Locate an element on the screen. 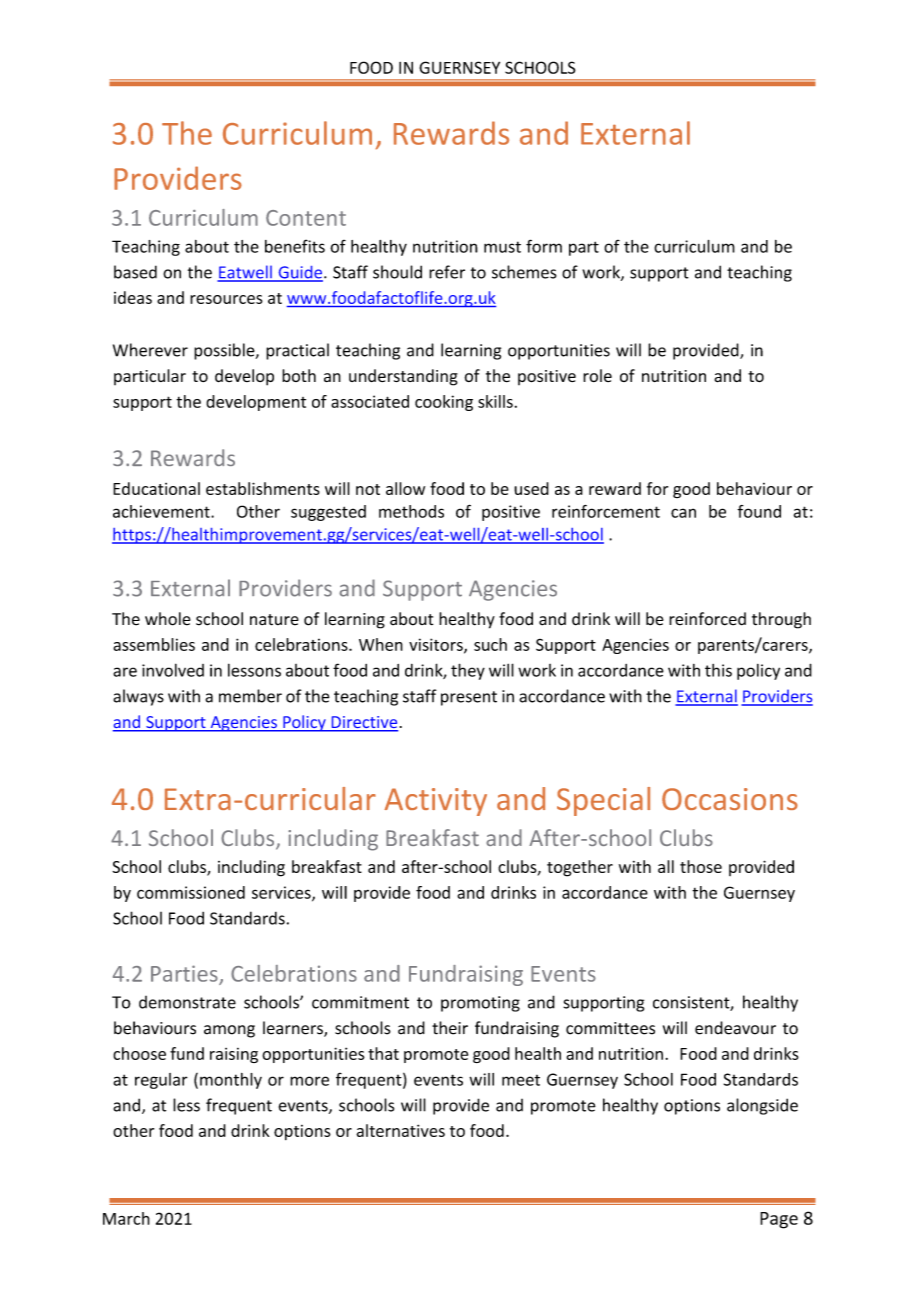  March is located at coordinates (126, 1218).
